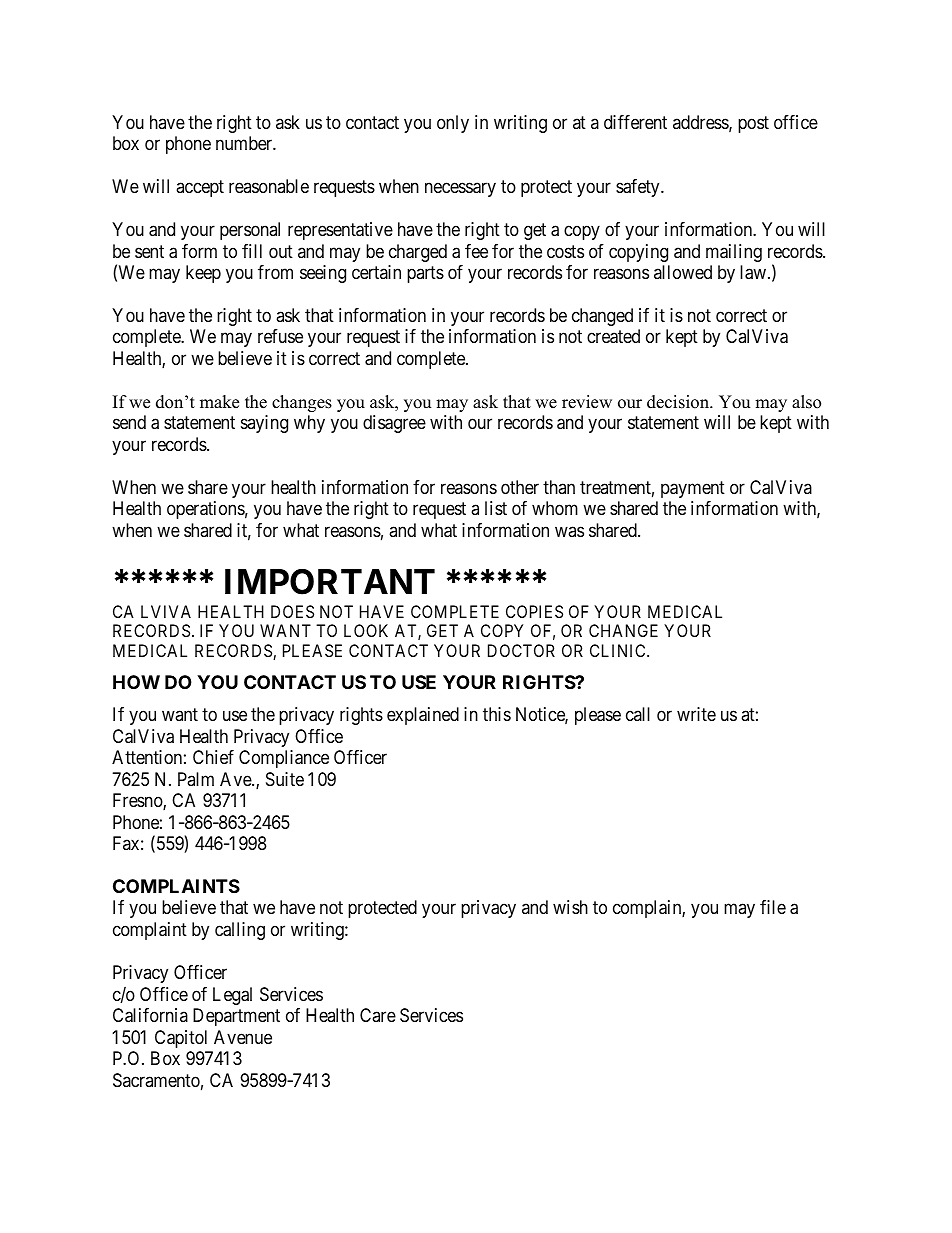  Describe the element at coordinates (696, 714) in the screenshot. I see `write` at that location.
